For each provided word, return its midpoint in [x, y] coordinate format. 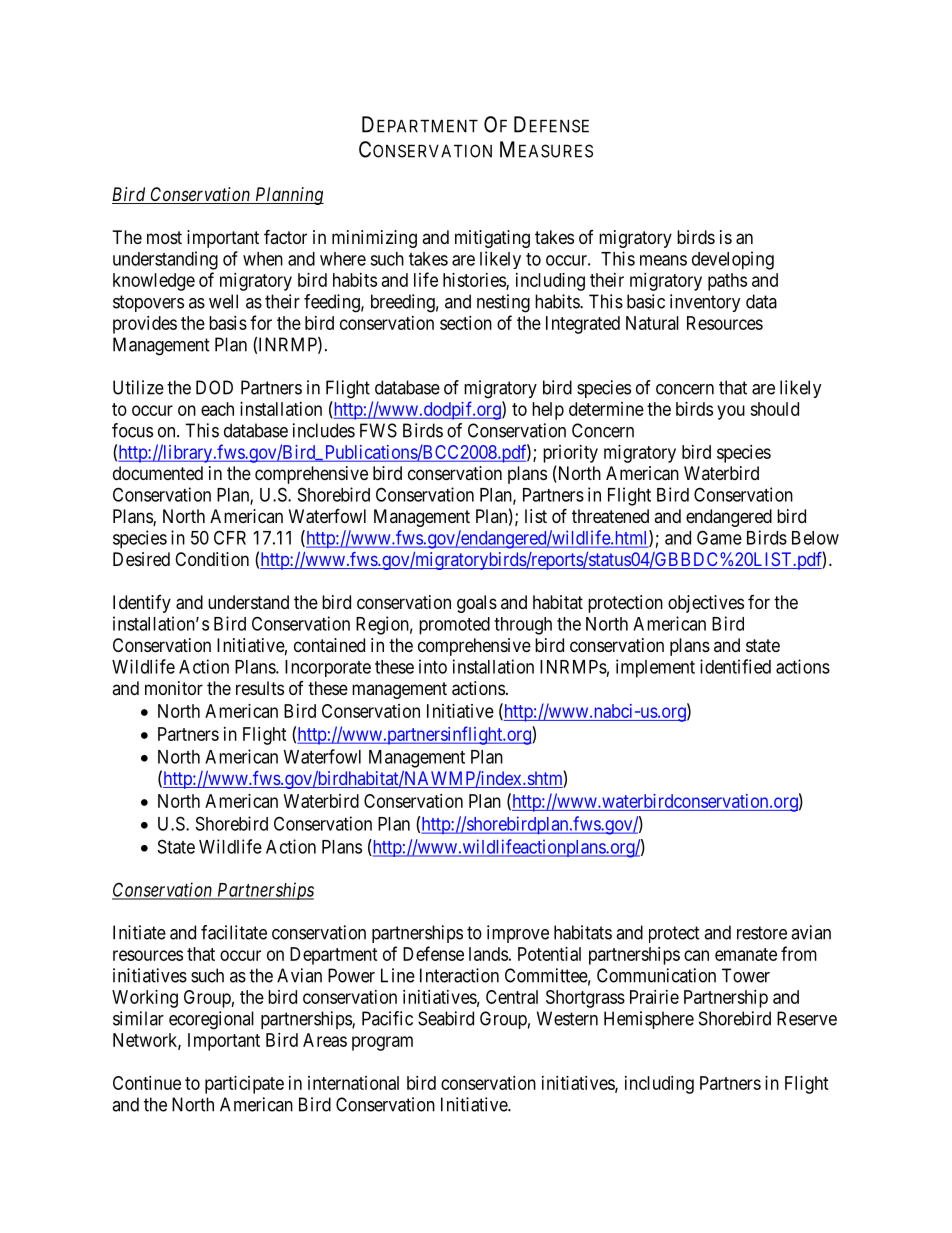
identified [735, 666]
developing [733, 260]
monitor [174, 688]
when [263, 259]
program [382, 1043]
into [433, 666]
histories [475, 281]
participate [244, 1085]
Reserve [807, 1018]
